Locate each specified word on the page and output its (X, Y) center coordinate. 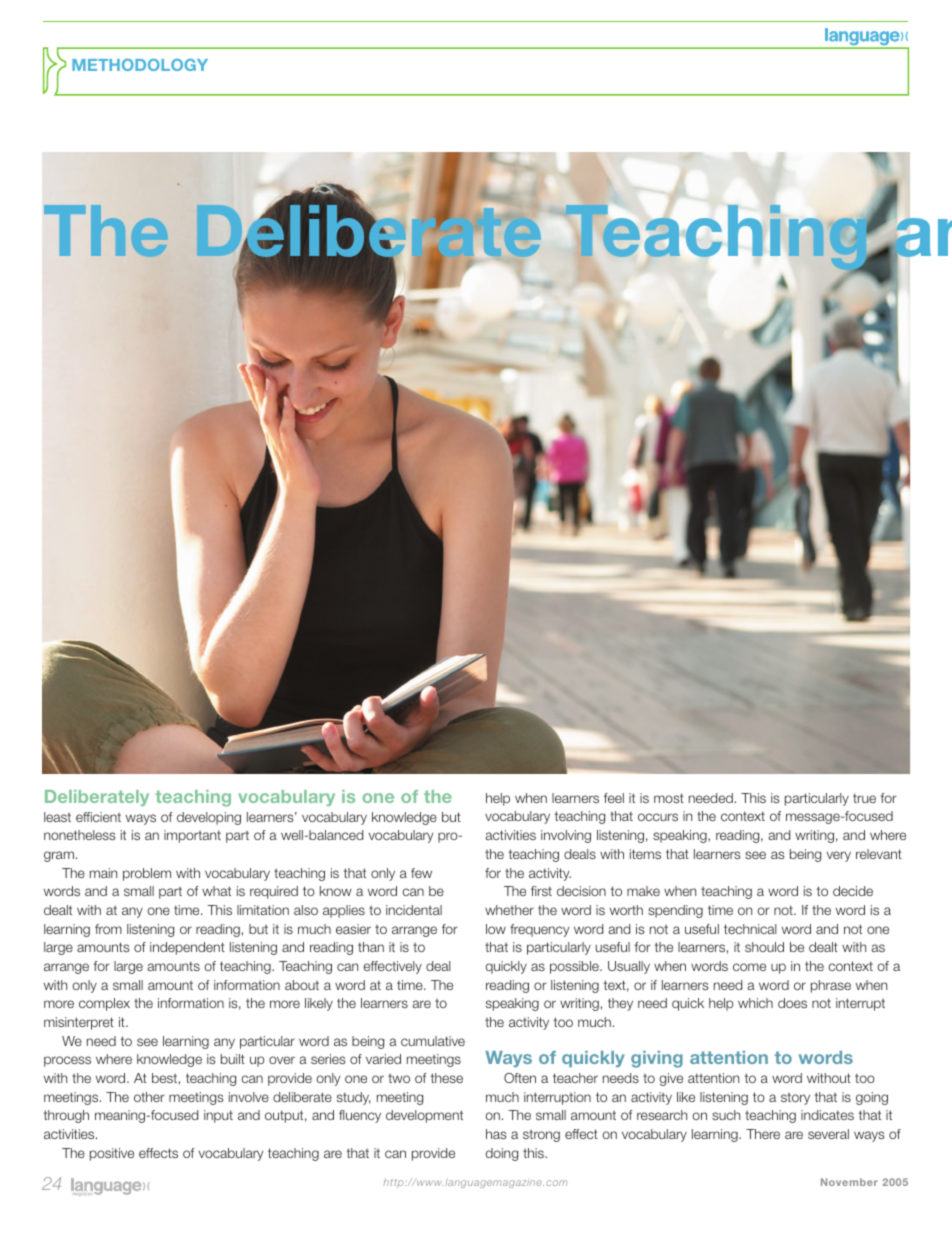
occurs (658, 817)
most (669, 798)
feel (614, 798)
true (864, 798)
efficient (98, 817)
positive (112, 1154)
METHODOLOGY (140, 65)
